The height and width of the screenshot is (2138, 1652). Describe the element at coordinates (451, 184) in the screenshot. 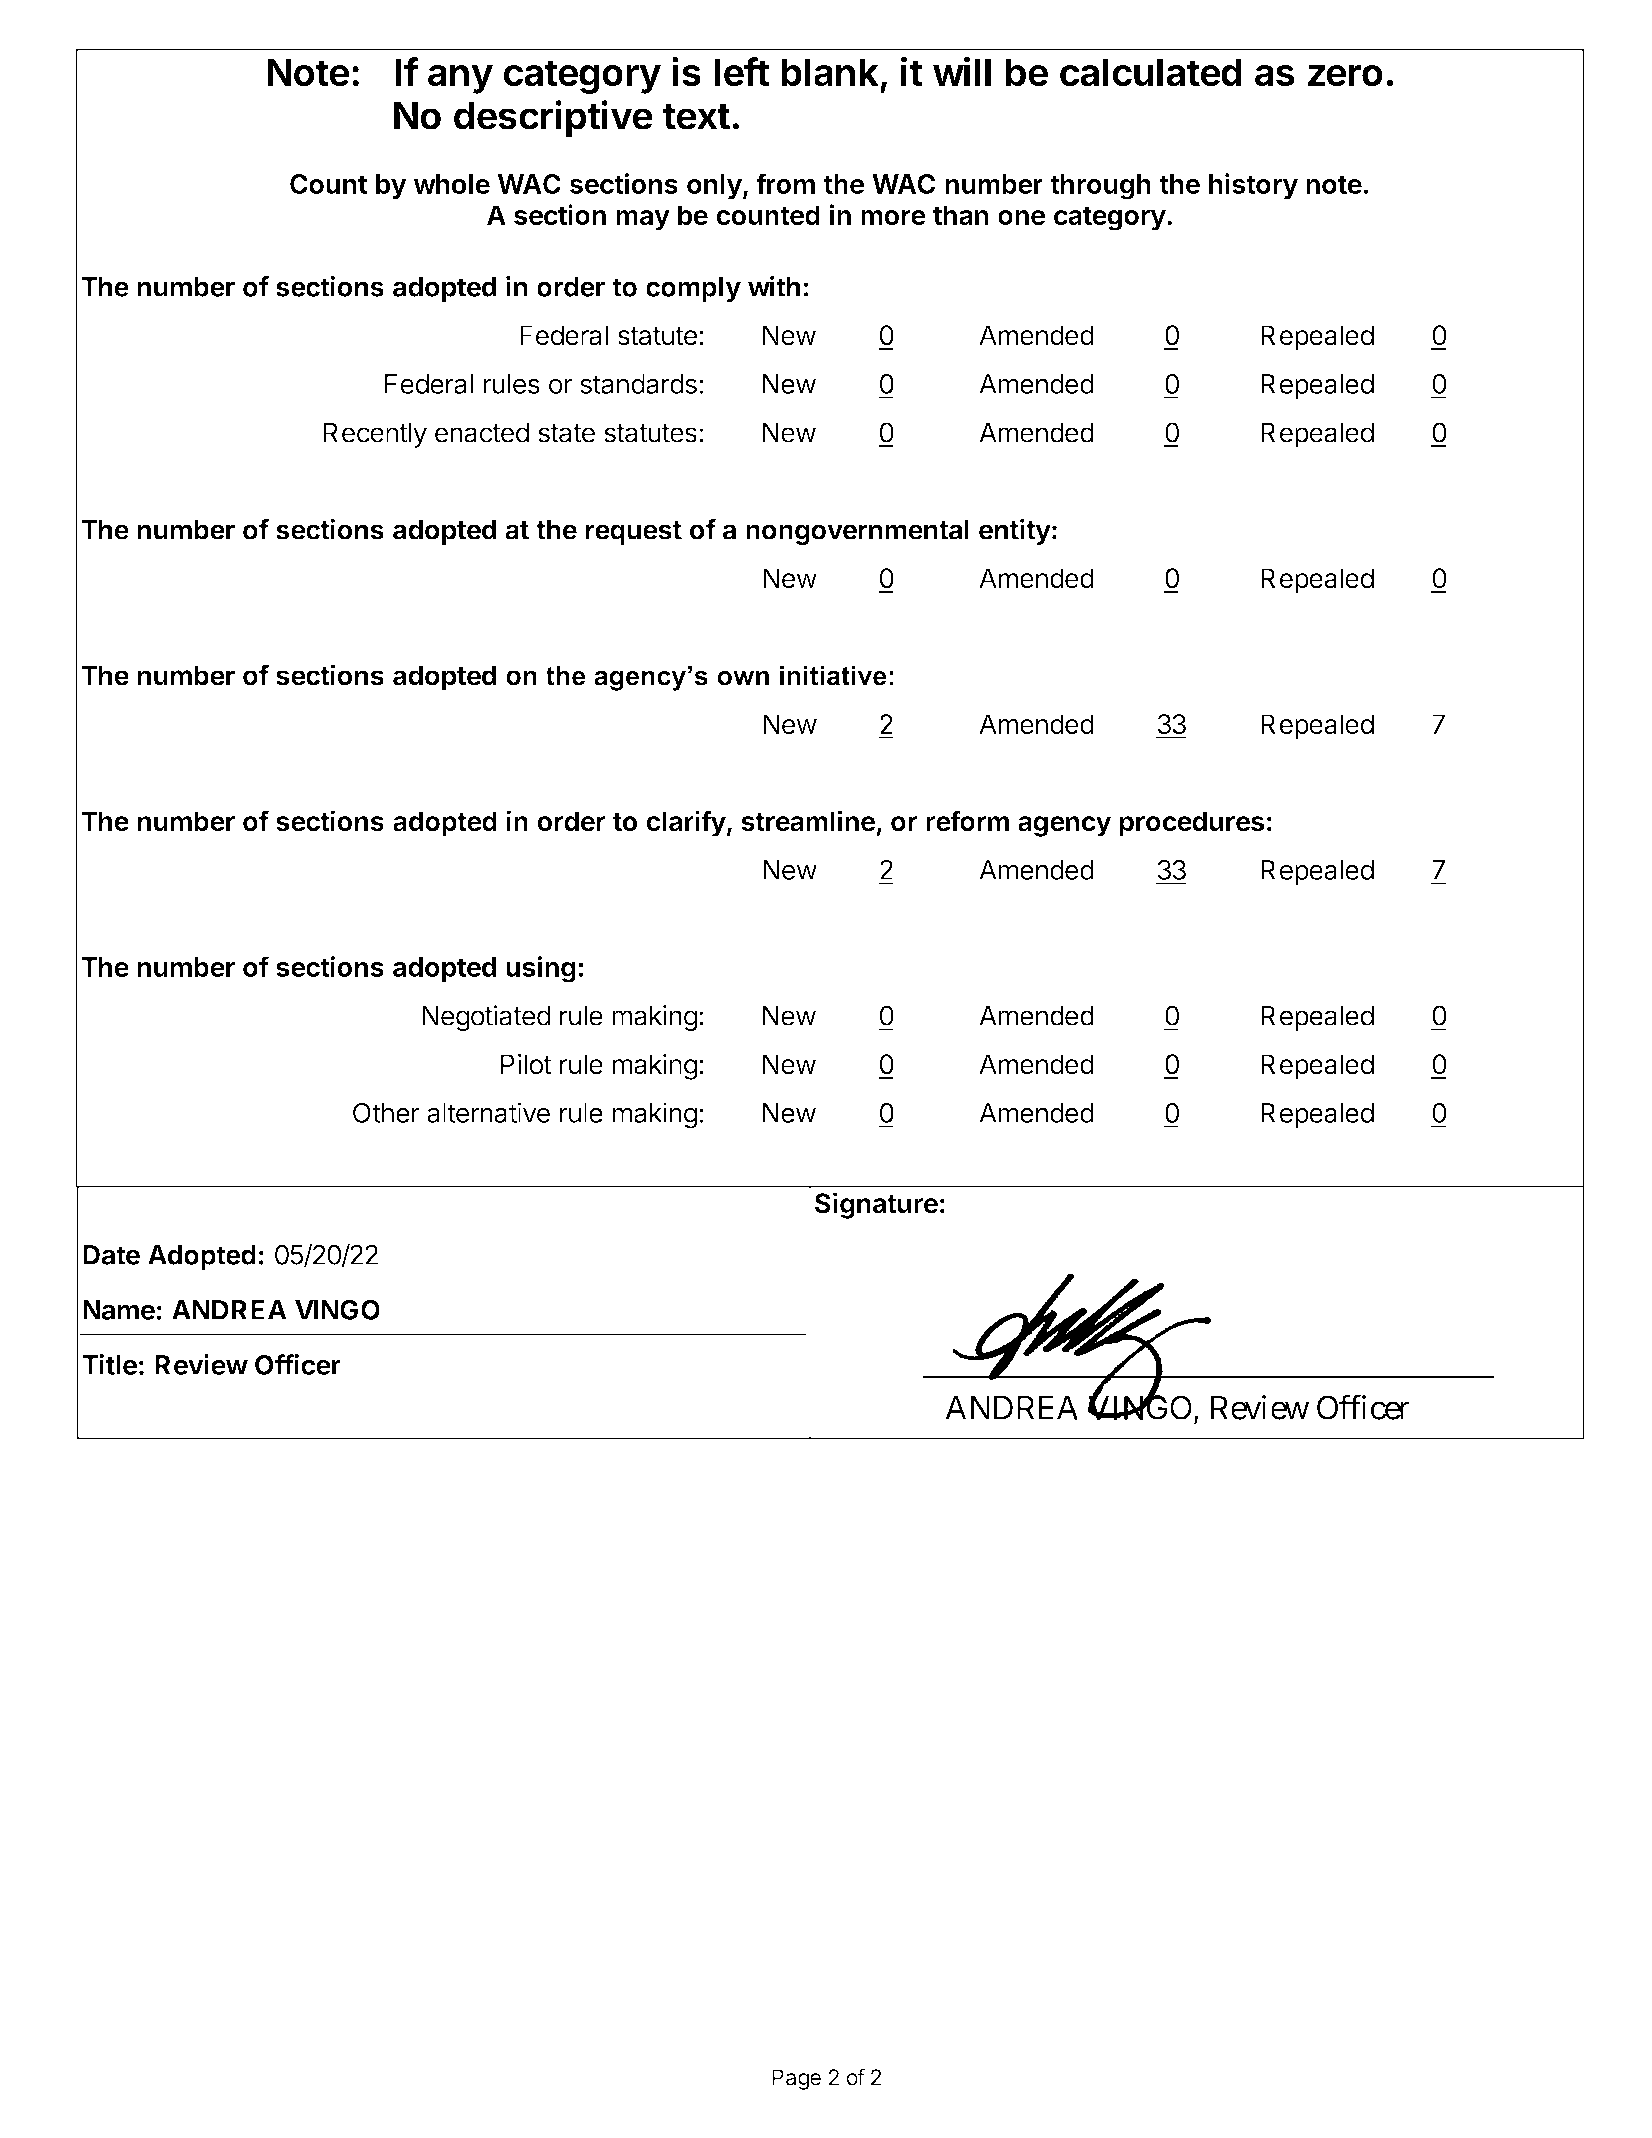

I see `whole` at that location.
